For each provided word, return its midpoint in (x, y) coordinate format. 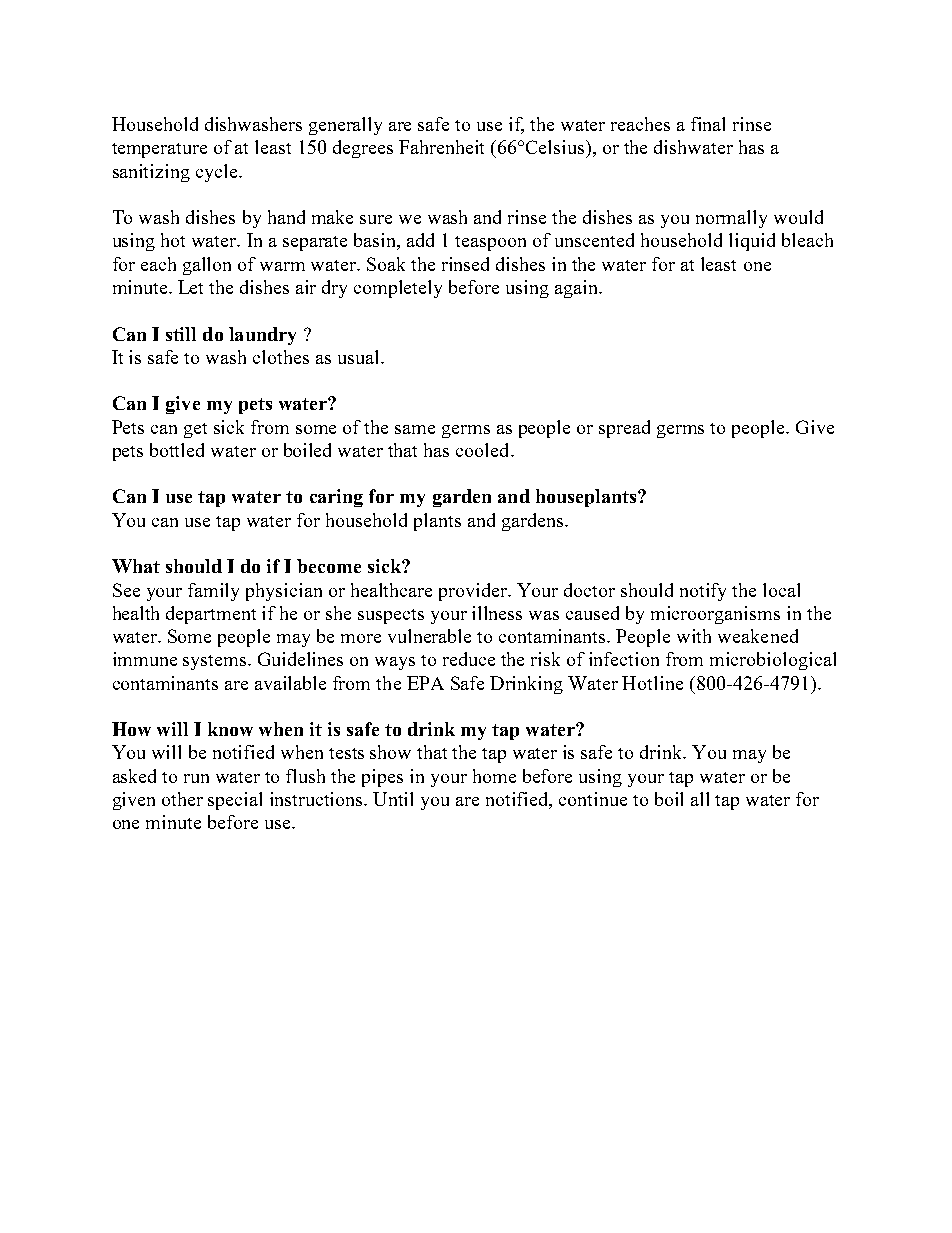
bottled (177, 450)
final (708, 124)
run (196, 778)
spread (624, 429)
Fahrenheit (441, 147)
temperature (159, 150)
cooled (484, 450)
